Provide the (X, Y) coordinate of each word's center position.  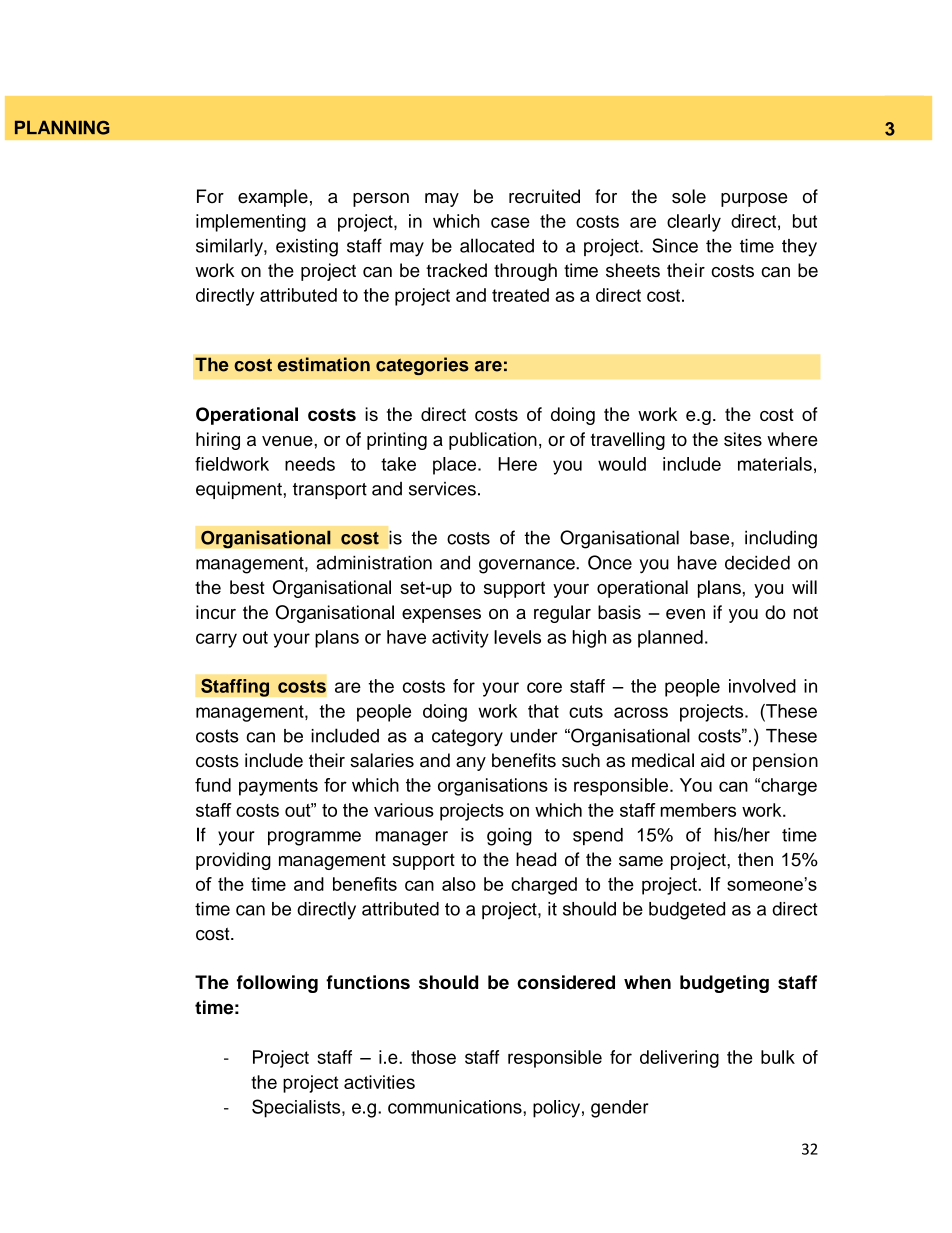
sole (689, 196)
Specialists (297, 1108)
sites (743, 439)
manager (412, 838)
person (381, 200)
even (685, 614)
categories (422, 366)
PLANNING (62, 128)
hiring (218, 441)
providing (233, 861)
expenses (441, 616)
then (755, 859)
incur (216, 612)
